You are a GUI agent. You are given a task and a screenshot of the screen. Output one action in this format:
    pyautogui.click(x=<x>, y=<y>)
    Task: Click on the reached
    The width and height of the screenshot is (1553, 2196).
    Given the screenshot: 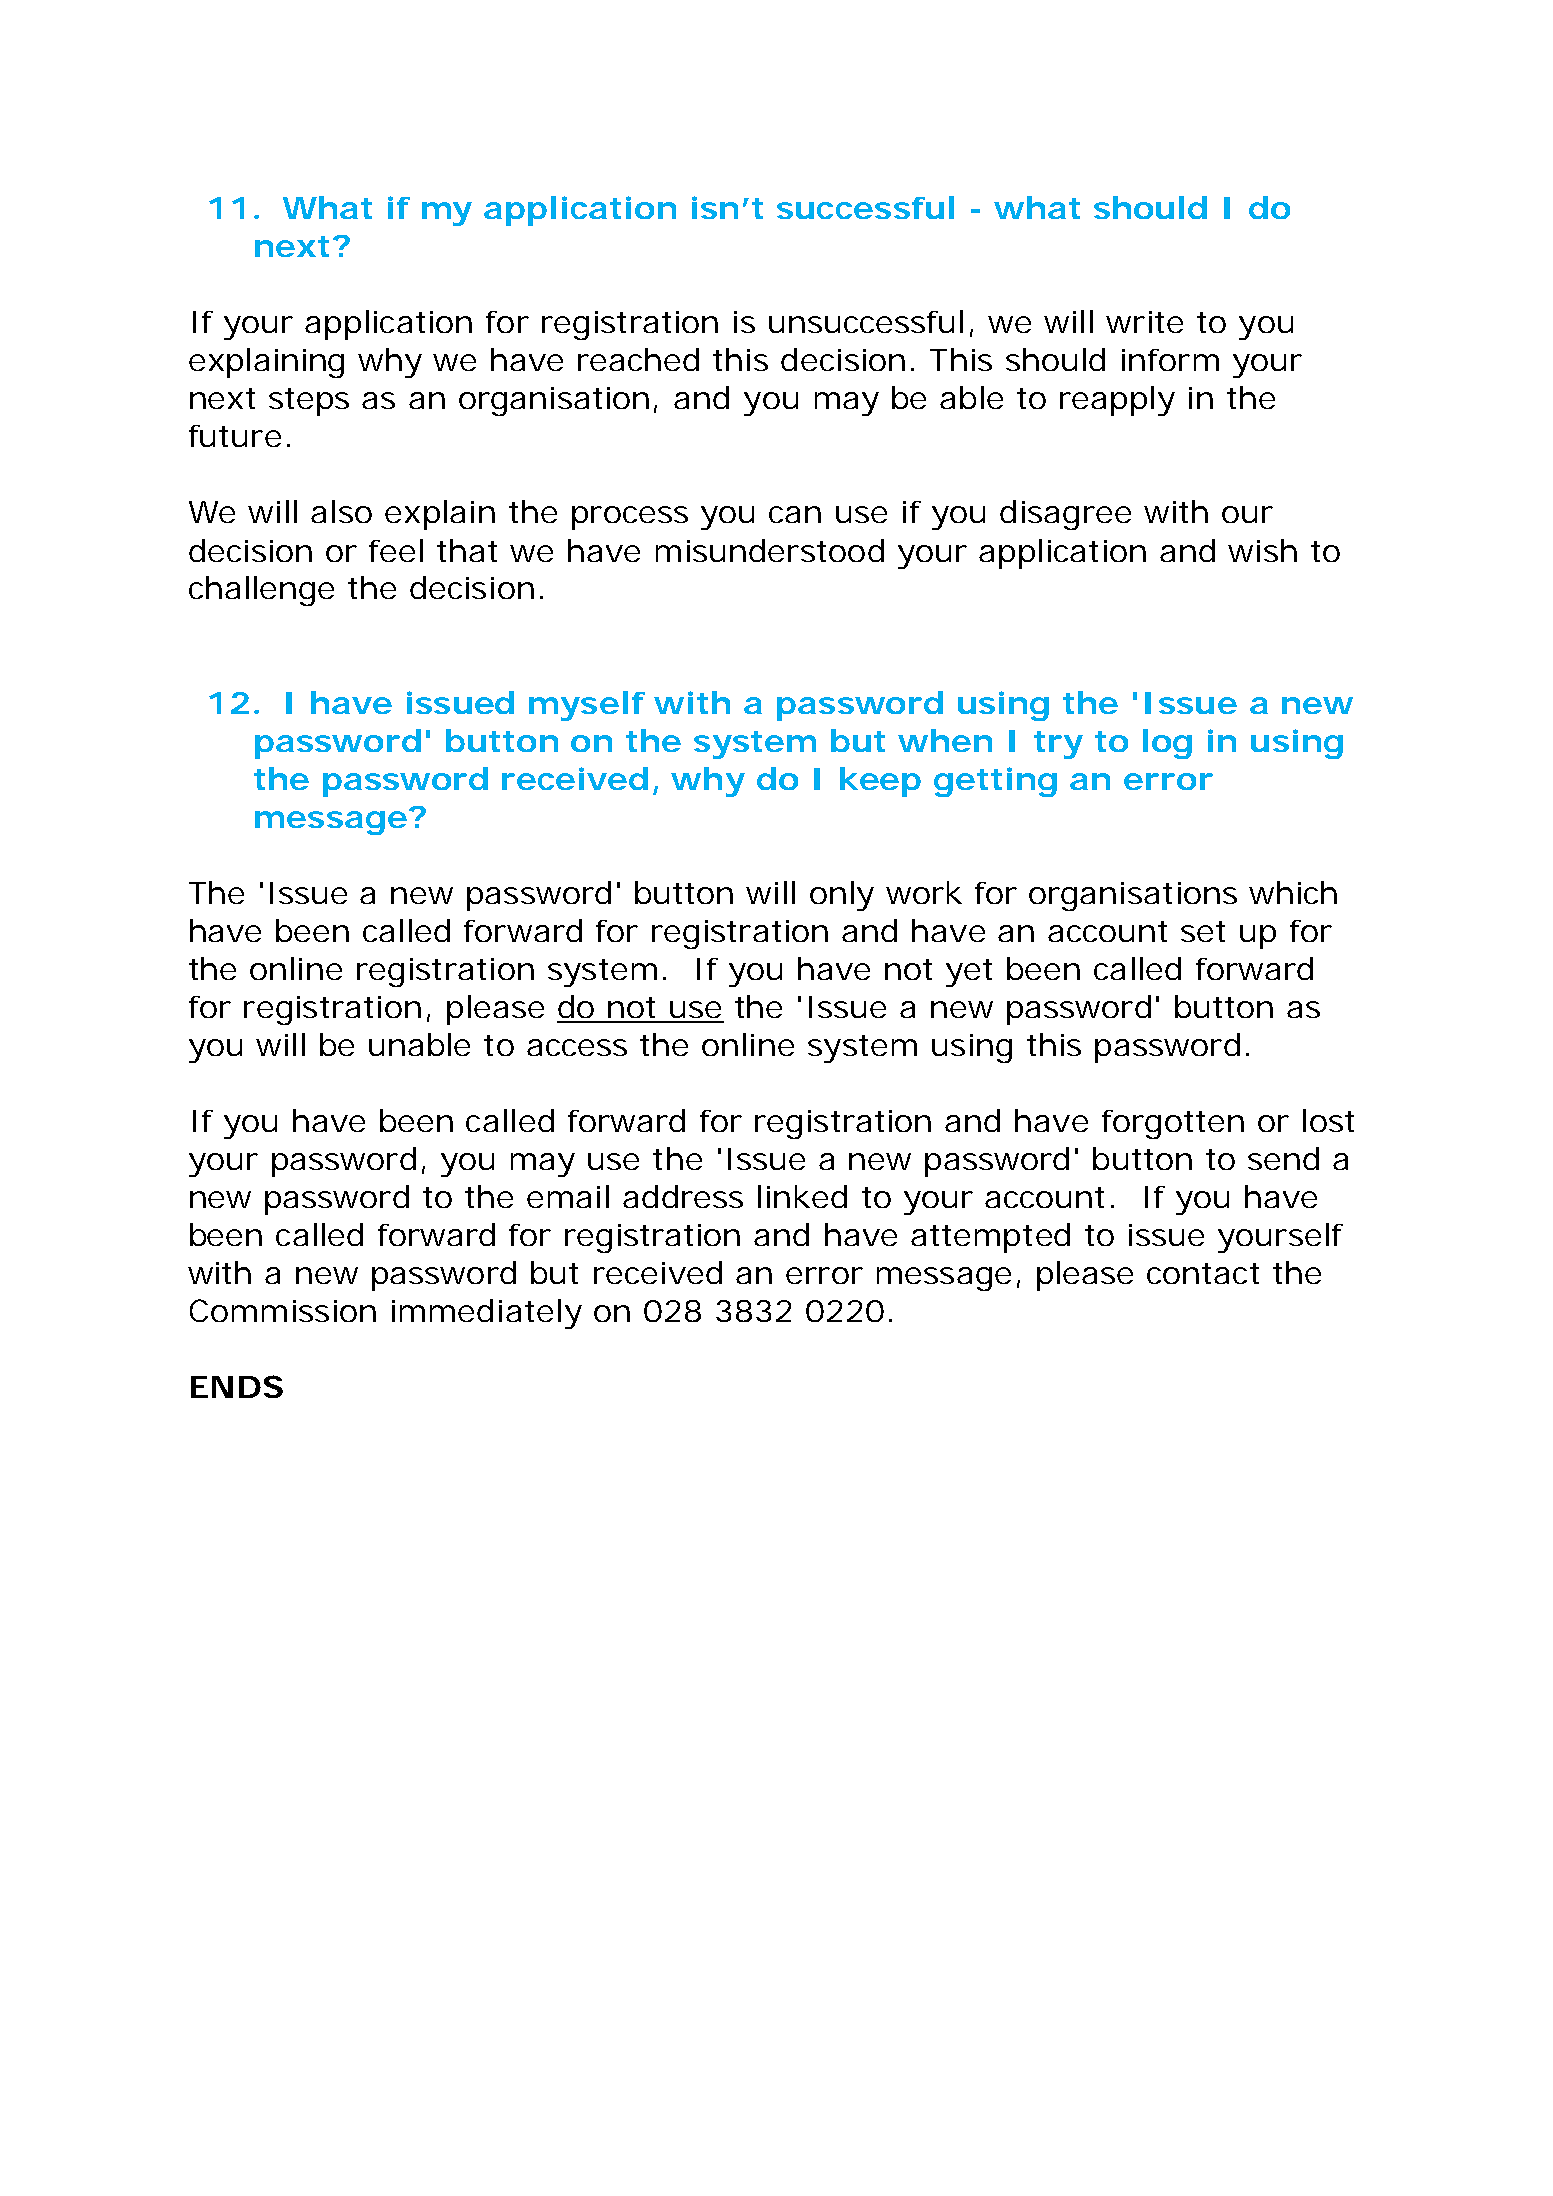 What is the action you would take?
    pyautogui.click(x=638, y=359)
